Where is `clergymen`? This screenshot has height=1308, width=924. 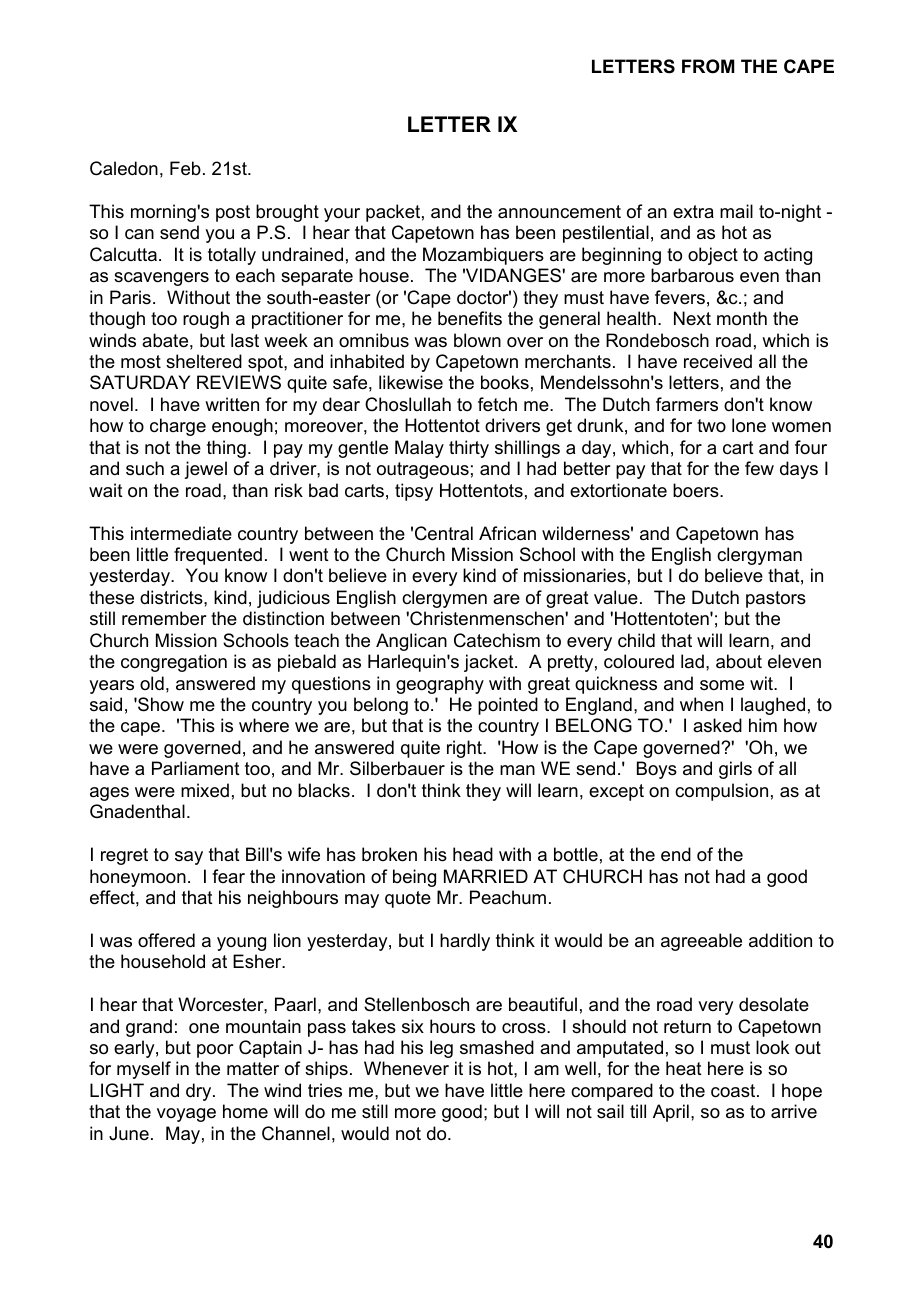 clergymen is located at coordinates (444, 599).
